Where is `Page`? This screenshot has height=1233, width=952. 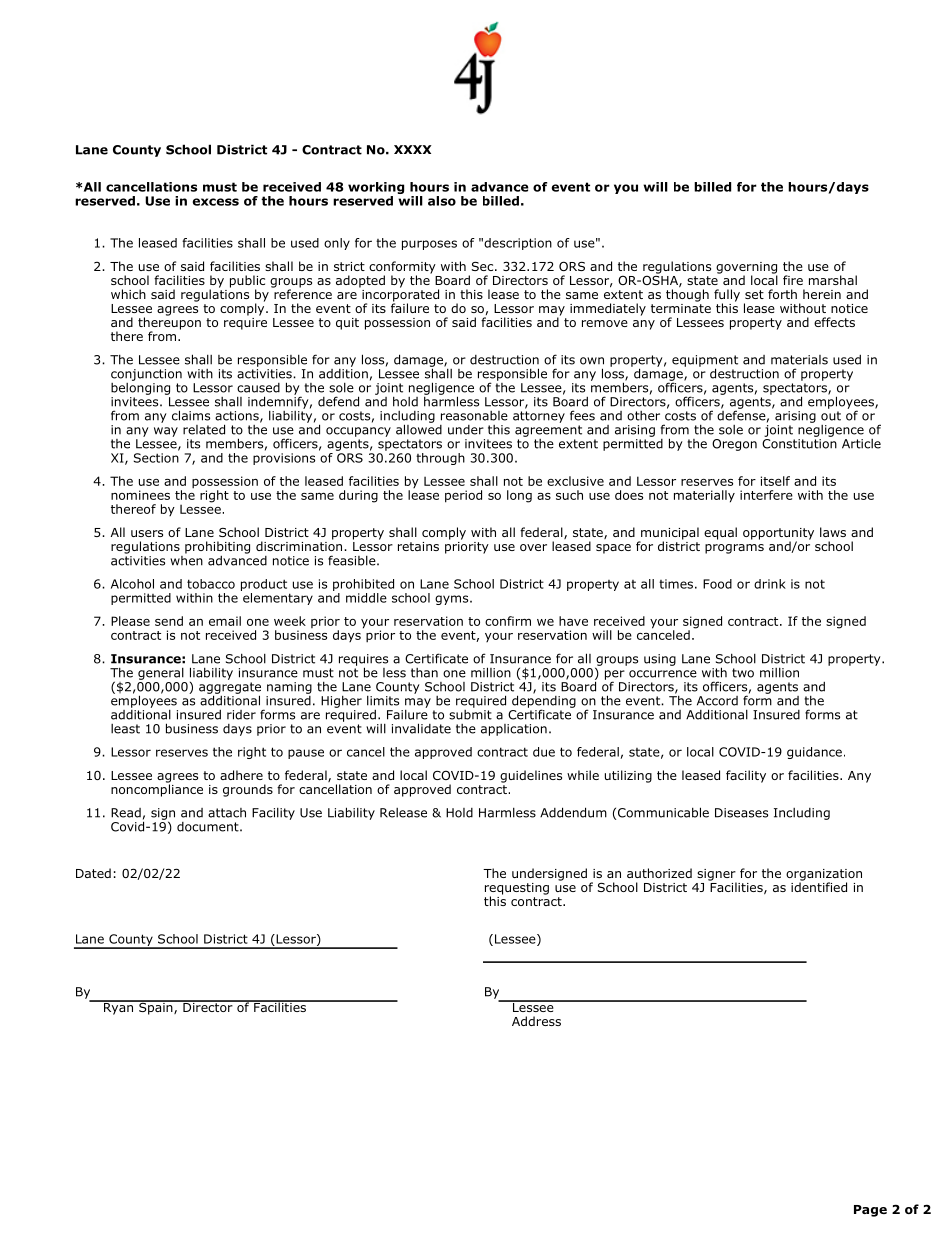
Page is located at coordinates (870, 1211).
